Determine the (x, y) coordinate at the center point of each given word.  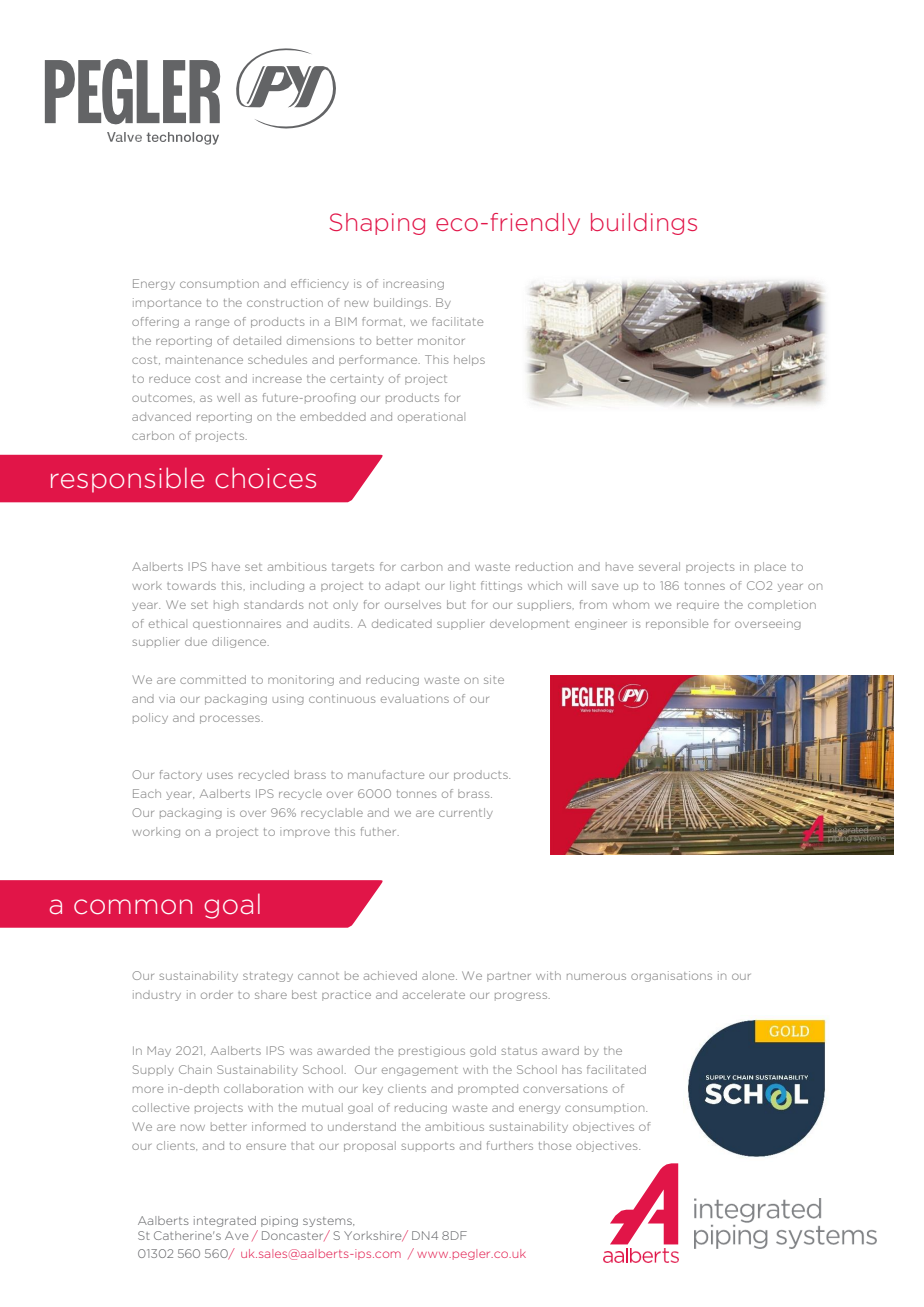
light (463, 586)
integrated (225, 1221)
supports (428, 1147)
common (133, 906)
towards (191, 585)
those (555, 1145)
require (698, 605)
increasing (413, 284)
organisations (671, 976)
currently (466, 813)
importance (167, 303)
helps (469, 360)
